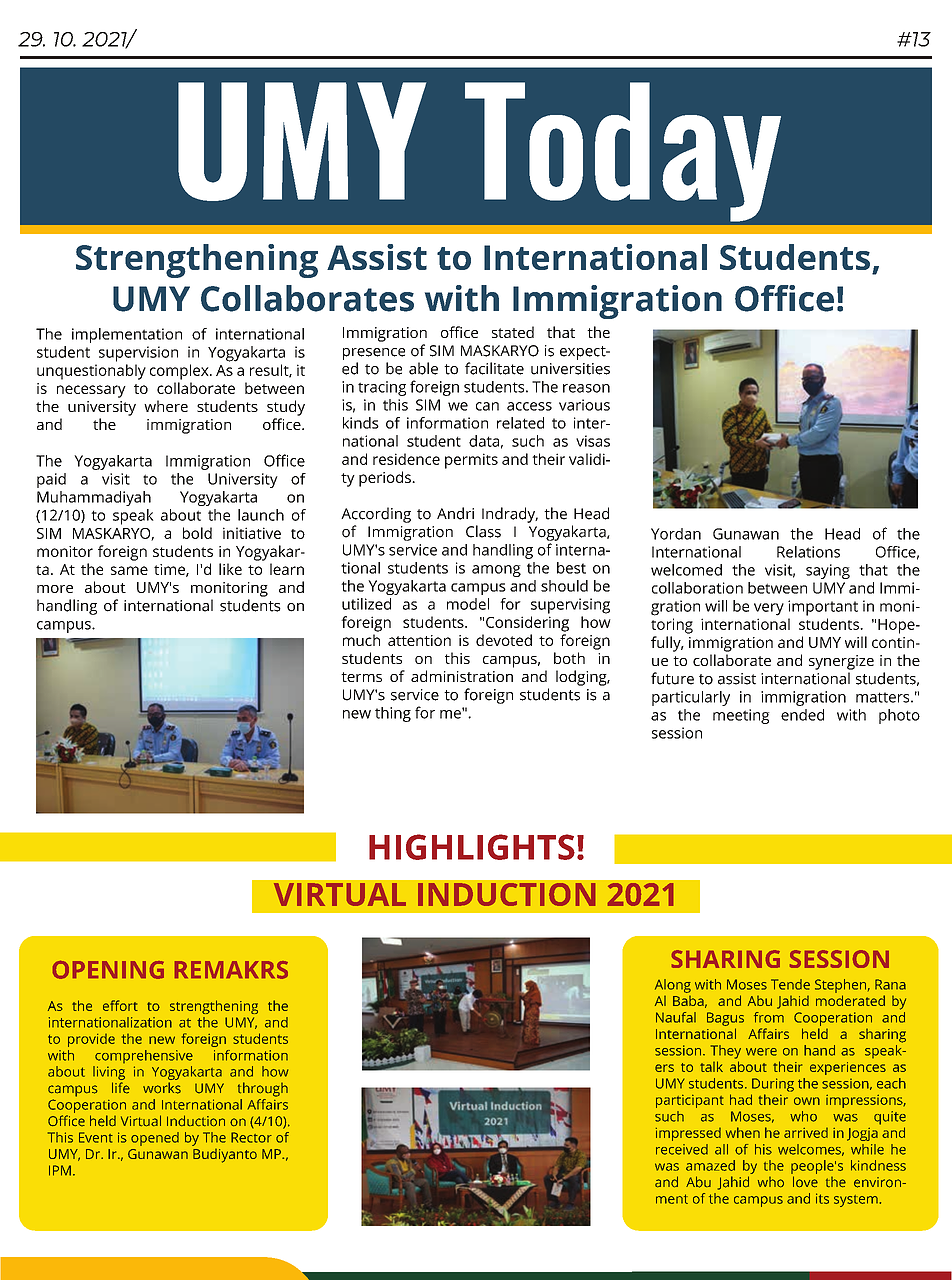 The width and height of the screenshot is (952, 1280). Describe the element at coordinates (841, 662) in the screenshot. I see `synergize` at that location.
